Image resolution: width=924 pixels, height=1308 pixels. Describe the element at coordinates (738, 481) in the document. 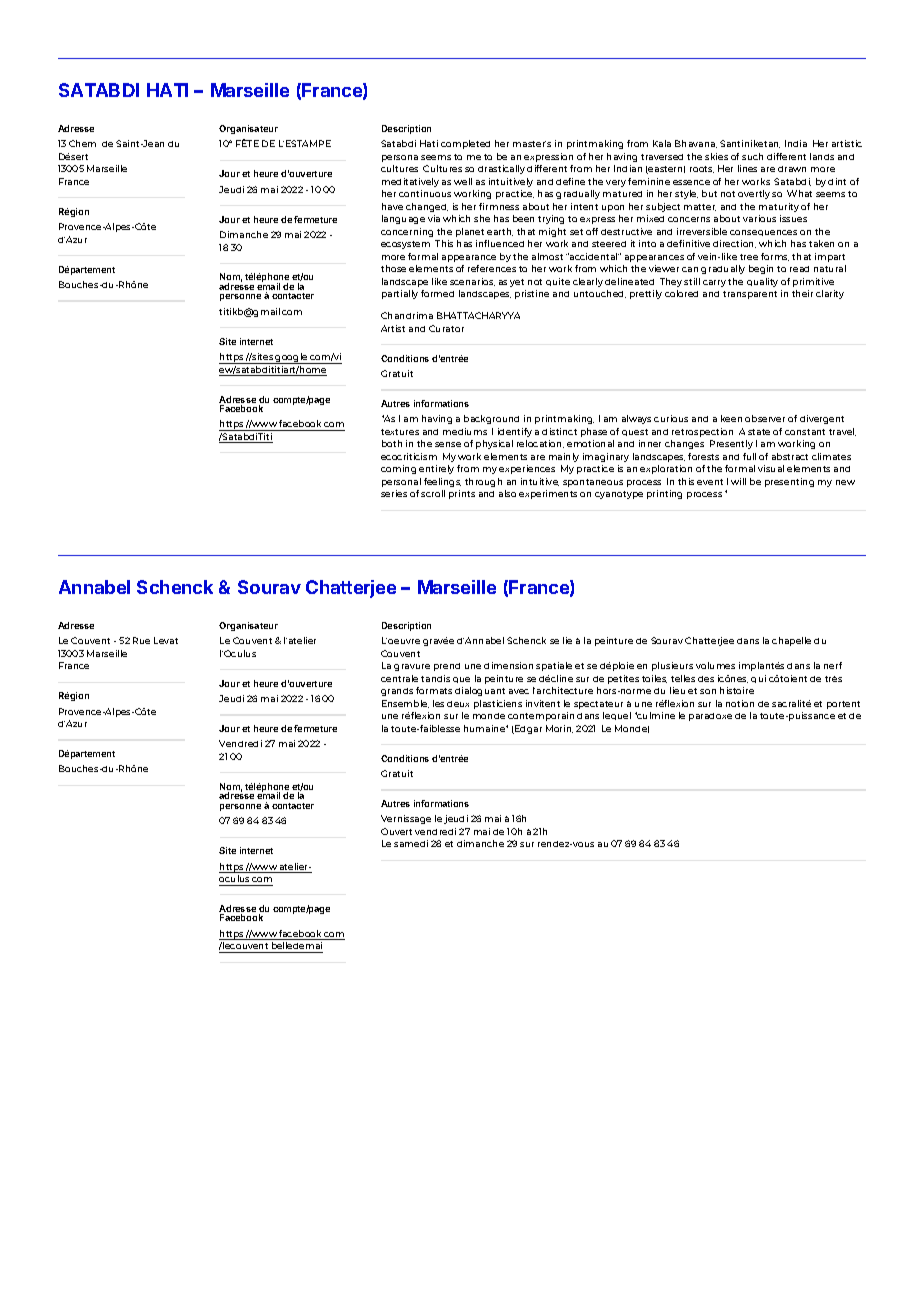

I see `will` at that location.
